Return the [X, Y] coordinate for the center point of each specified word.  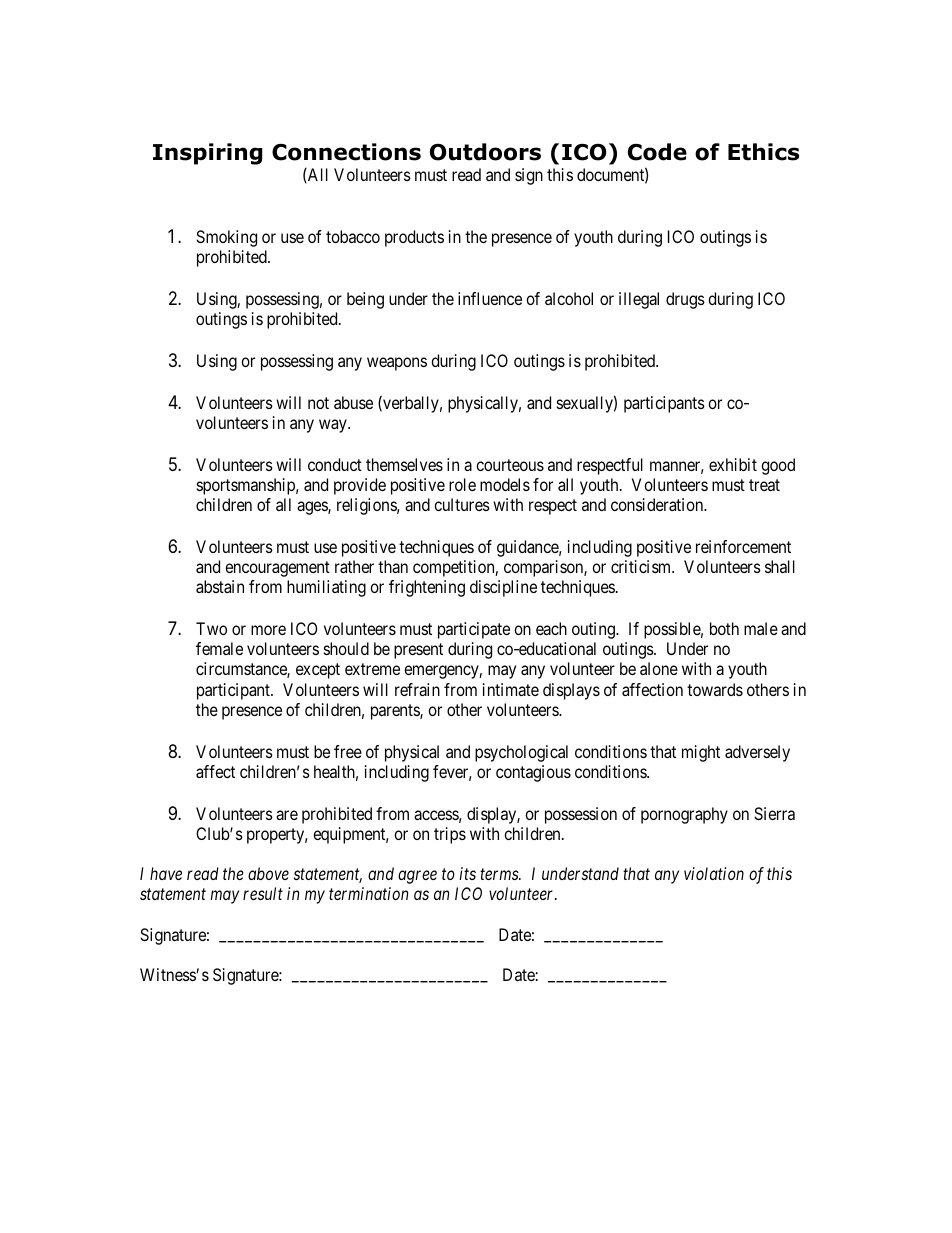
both [724, 628]
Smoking [226, 238]
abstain [220, 586]
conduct [335, 464]
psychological [521, 753]
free [348, 751]
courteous [510, 465]
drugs [685, 300]
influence [490, 298]
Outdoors [485, 152]
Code [657, 152]
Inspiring [207, 154]
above [268, 873]
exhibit [733, 464]
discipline [503, 588]
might [701, 753]
